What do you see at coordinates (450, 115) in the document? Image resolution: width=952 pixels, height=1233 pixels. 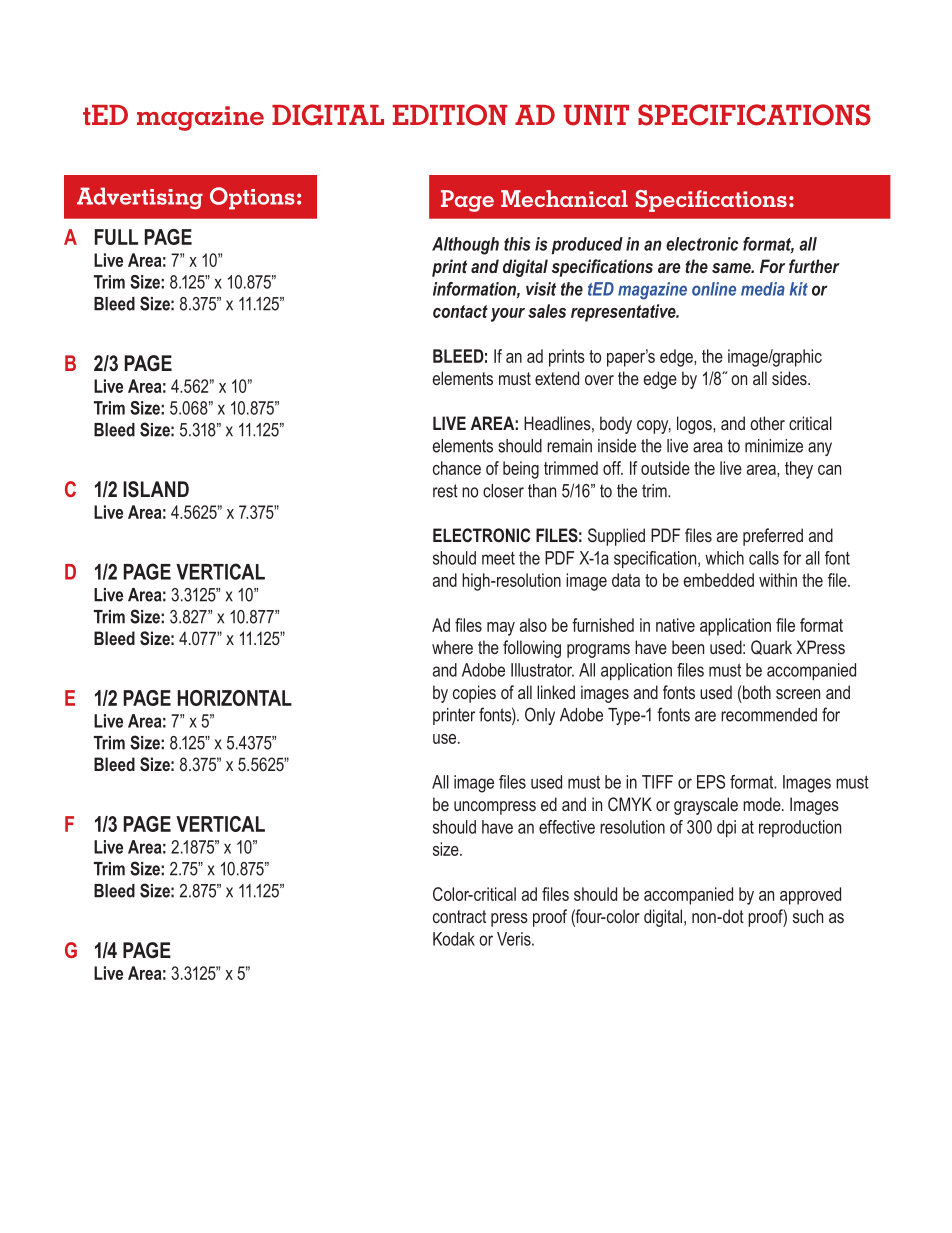 I see `EDITION` at bounding box center [450, 115].
